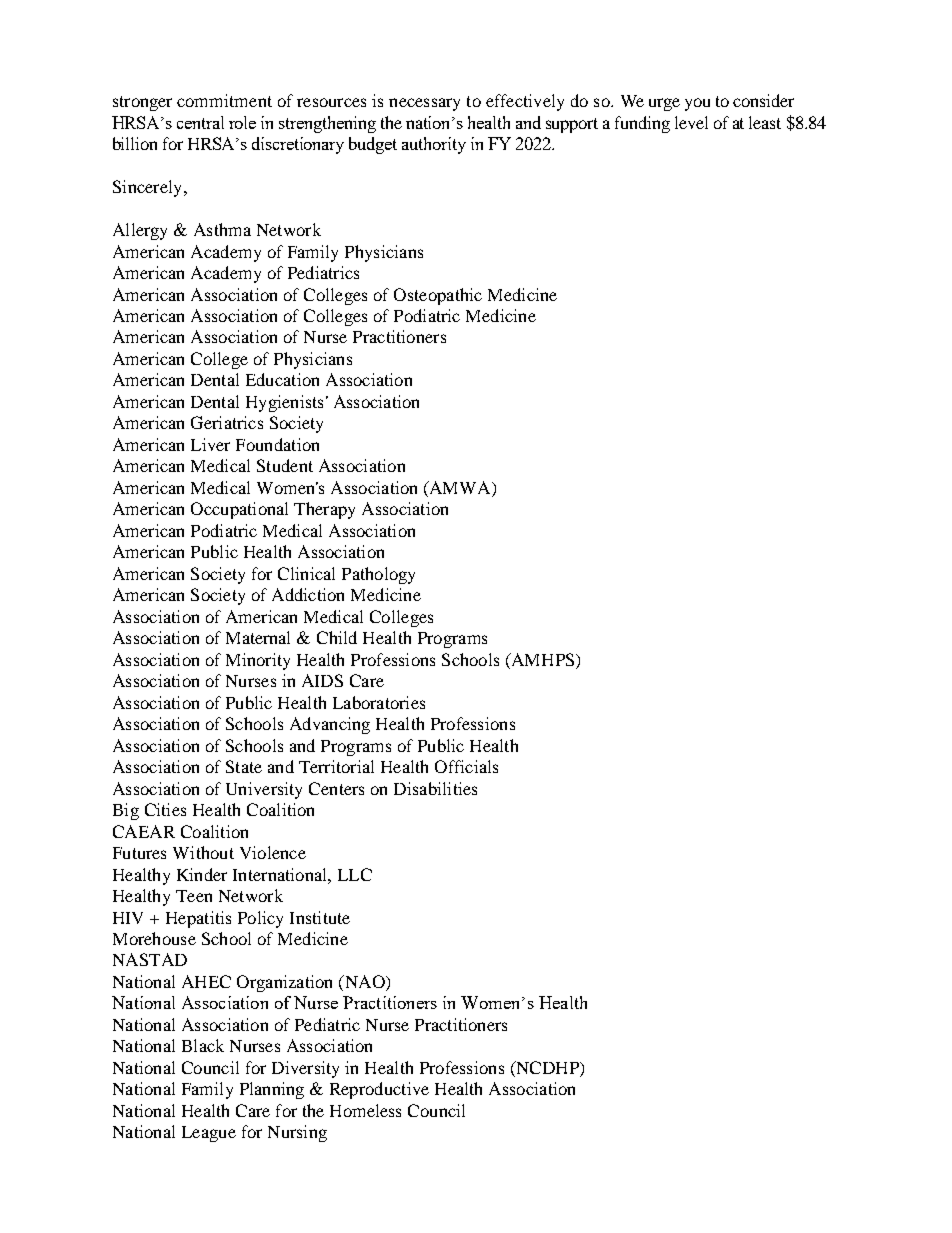  I want to click on Officials, so click(466, 766).
